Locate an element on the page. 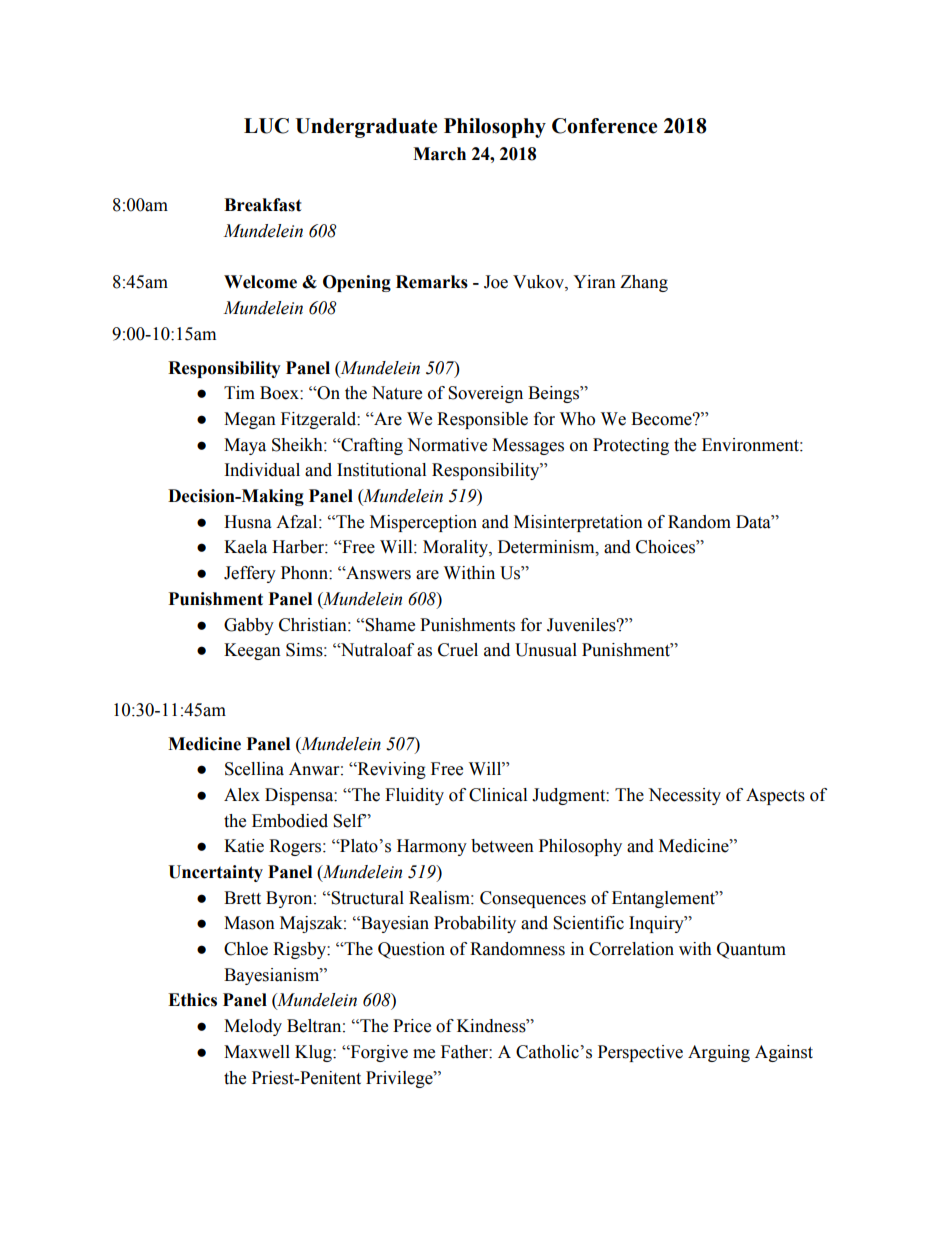  Jeffery is located at coordinates (250, 574).
